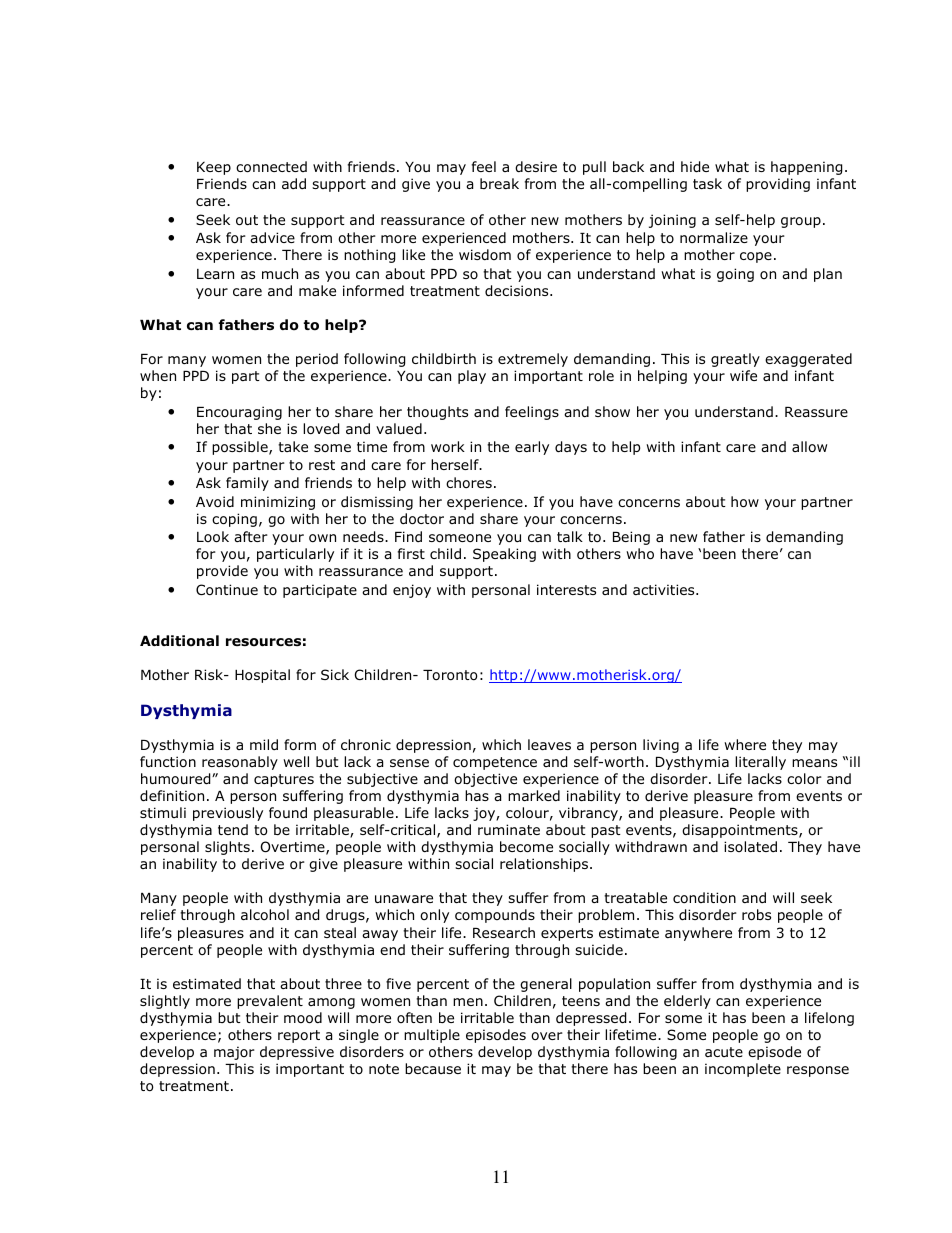  I want to click on who, so click(640, 554).
